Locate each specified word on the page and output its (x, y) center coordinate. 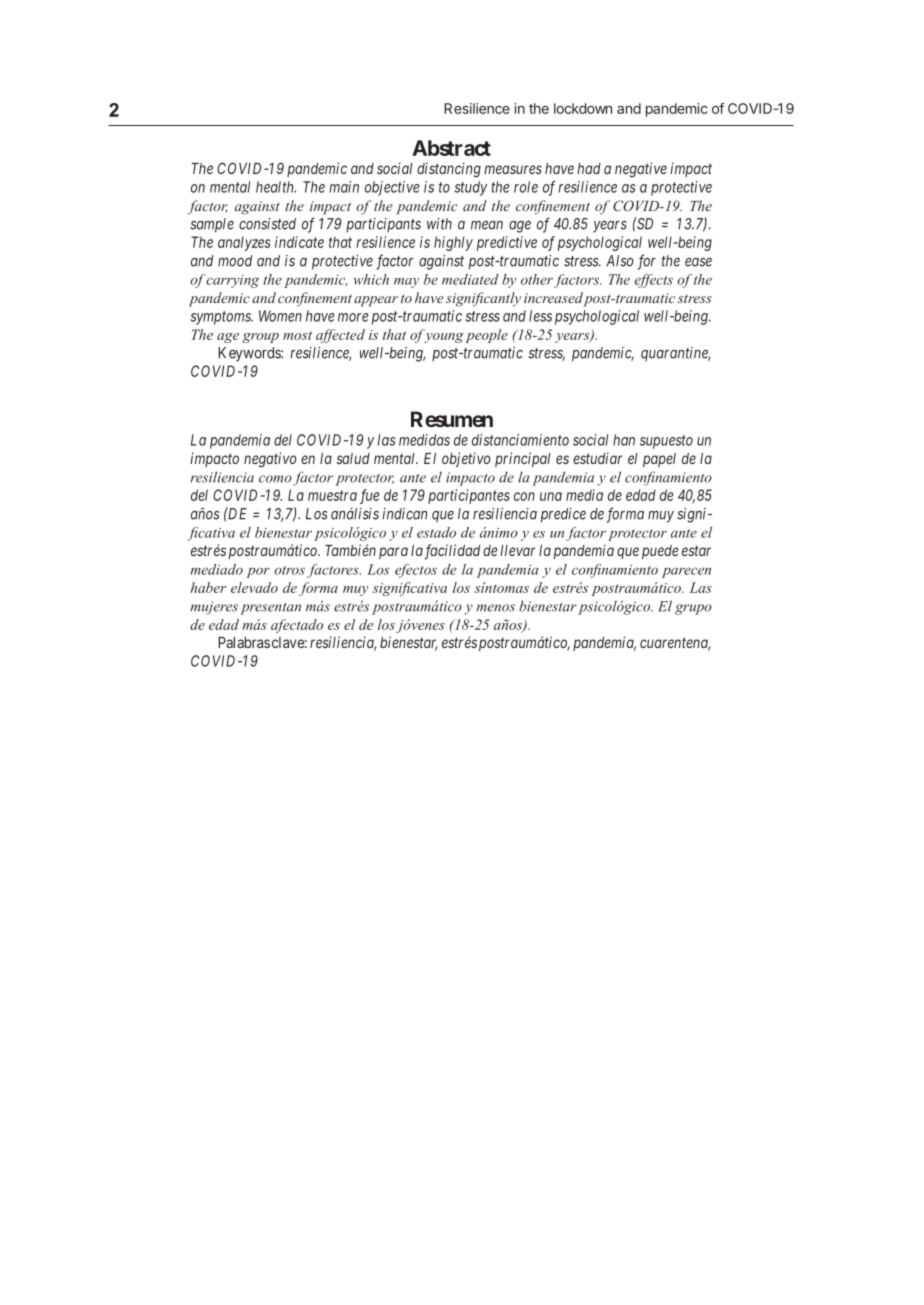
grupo (693, 609)
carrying (232, 281)
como (275, 479)
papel (659, 460)
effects (653, 281)
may (406, 283)
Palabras (244, 642)
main (344, 187)
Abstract (451, 148)
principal (522, 459)
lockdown (583, 108)
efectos (416, 571)
